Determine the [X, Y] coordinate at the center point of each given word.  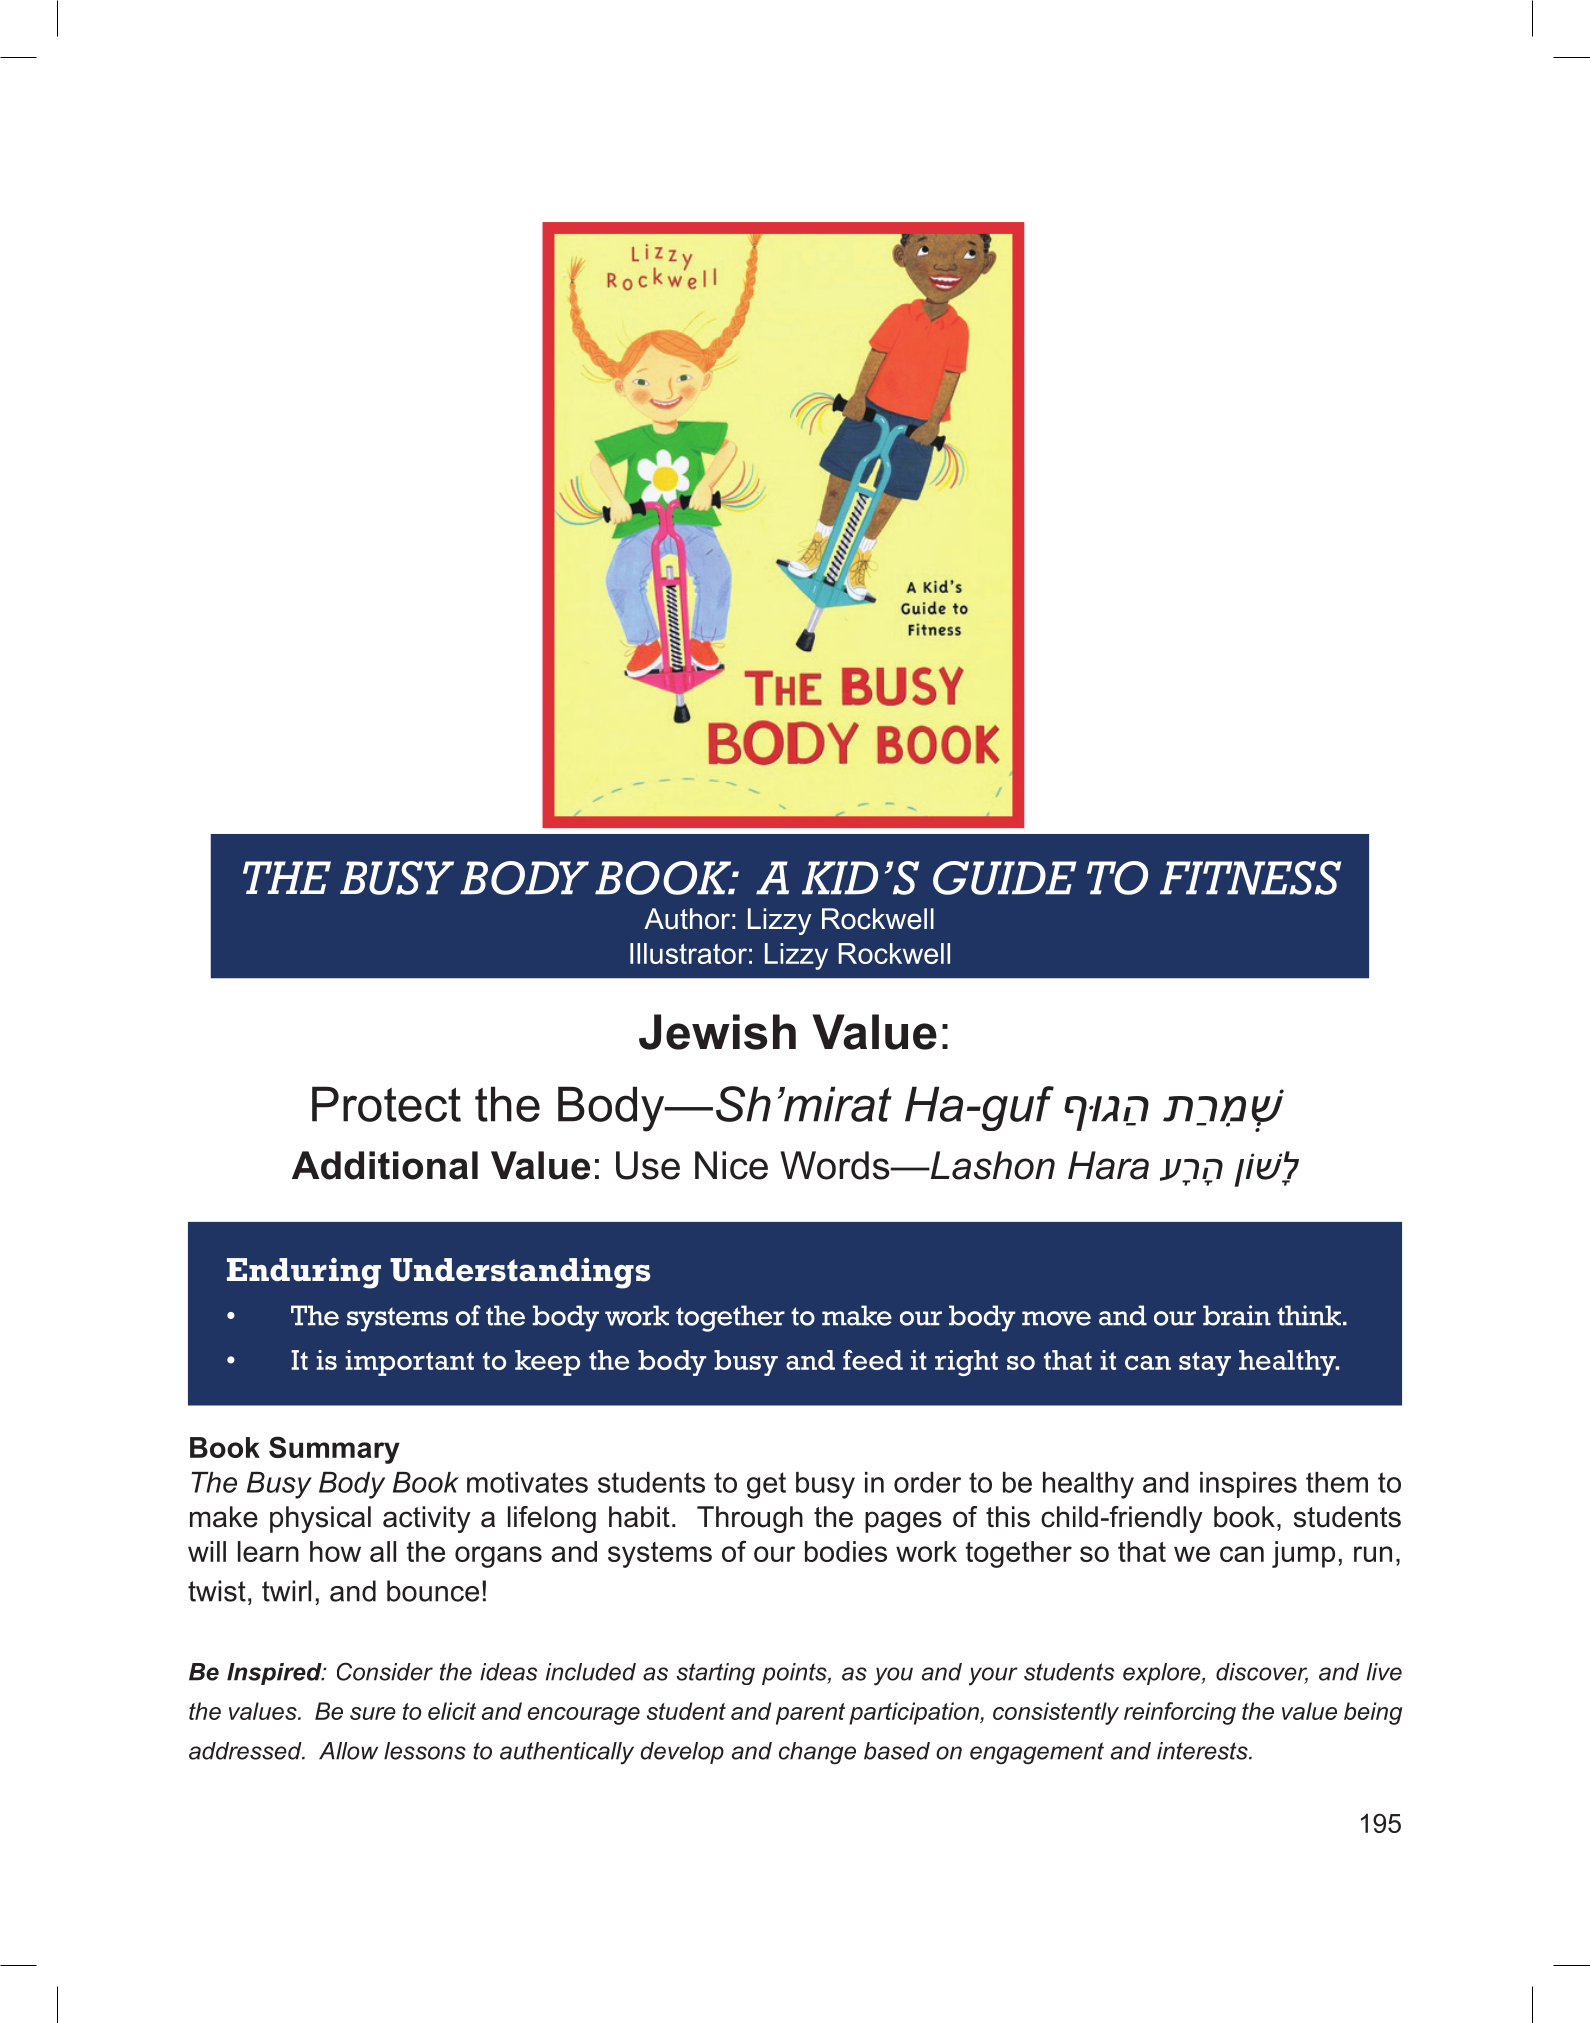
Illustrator [688, 953]
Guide [1005, 878]
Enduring [304, 1273]
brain [1237, 1315]
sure [373, 1713]
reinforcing [1180, 1713]
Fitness [1250, 878]
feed [873, 1360]
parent [810, 1714]
